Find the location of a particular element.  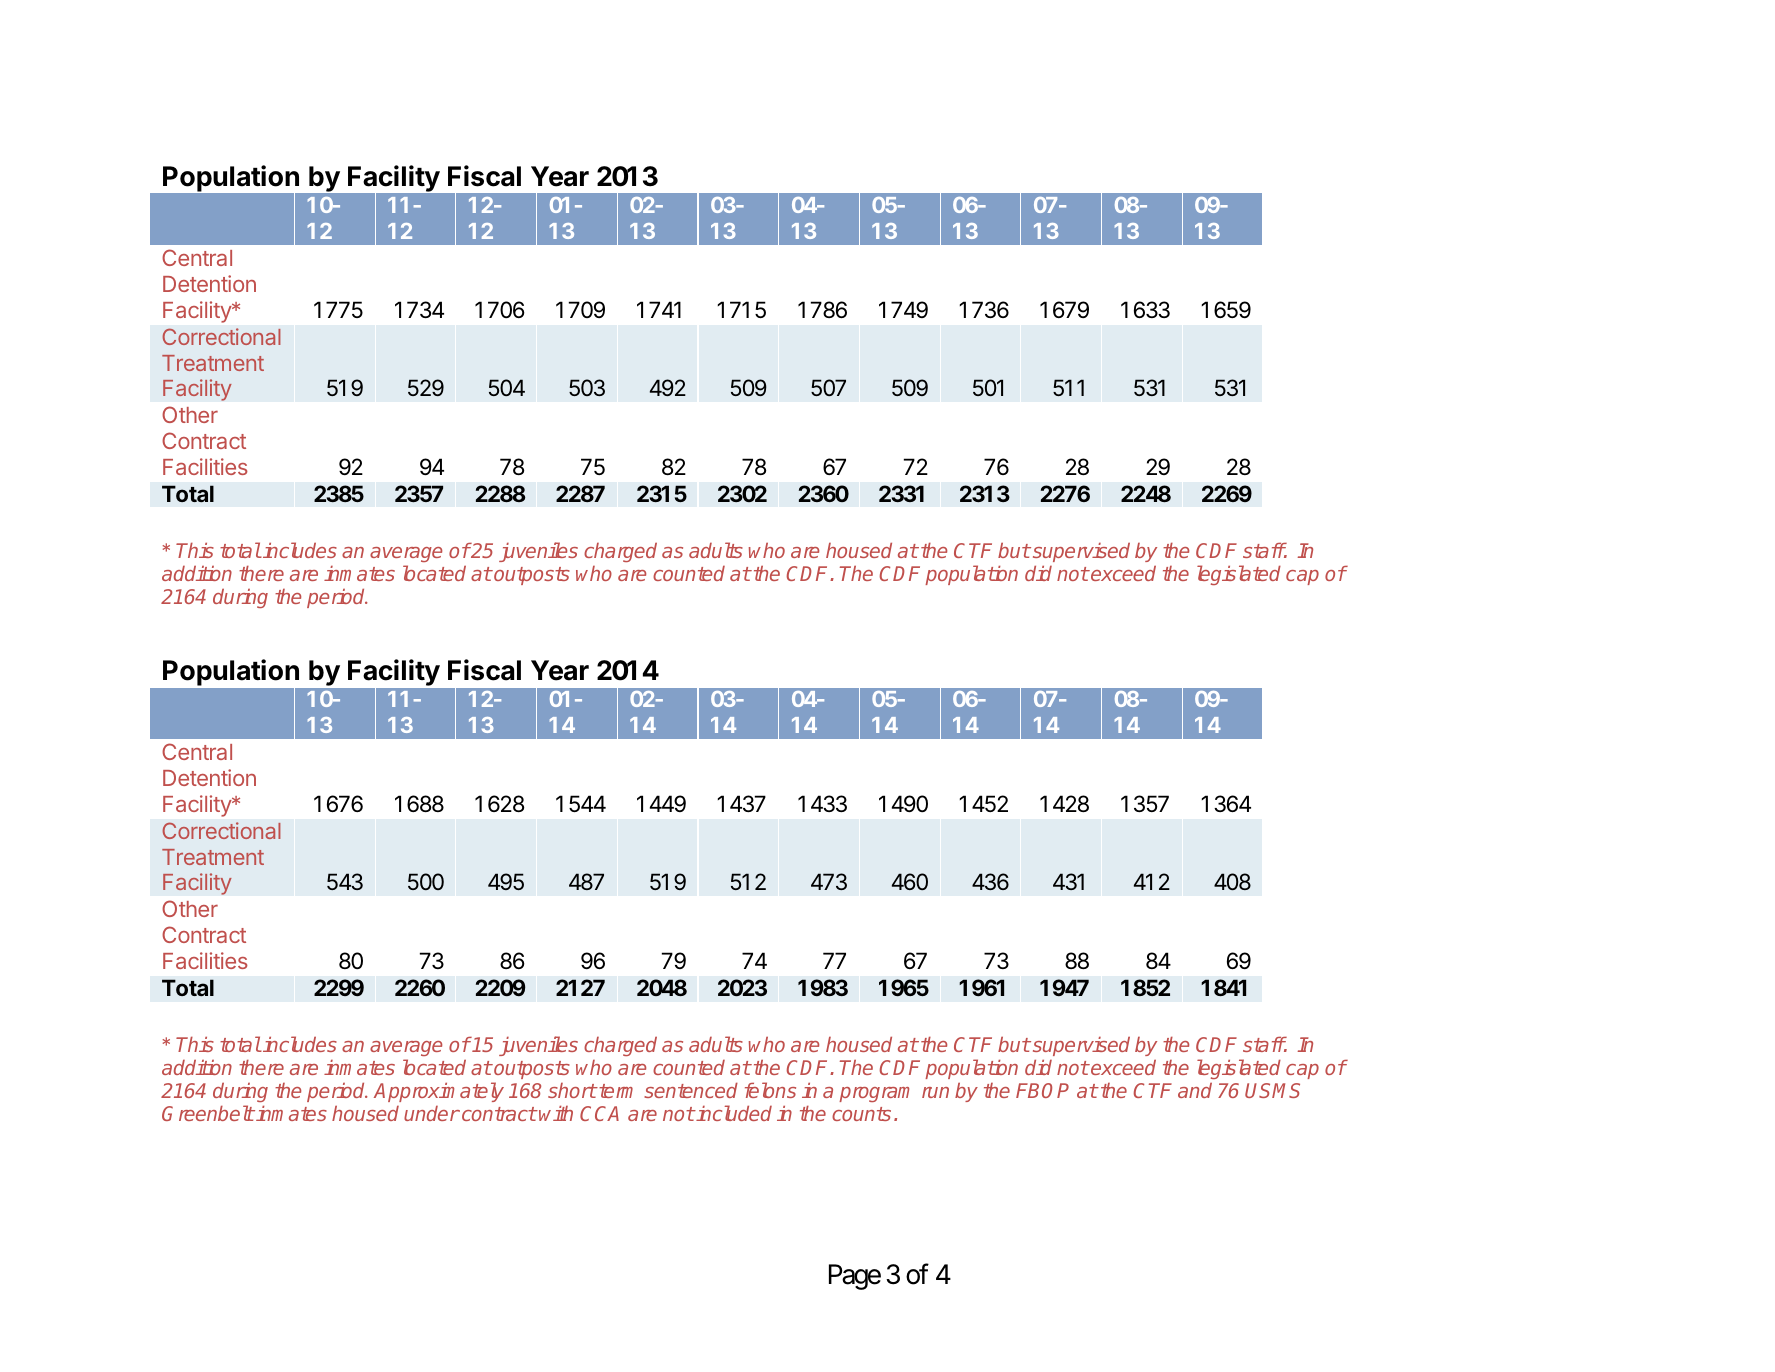

CCA is located at coordinates (599, 1113).
